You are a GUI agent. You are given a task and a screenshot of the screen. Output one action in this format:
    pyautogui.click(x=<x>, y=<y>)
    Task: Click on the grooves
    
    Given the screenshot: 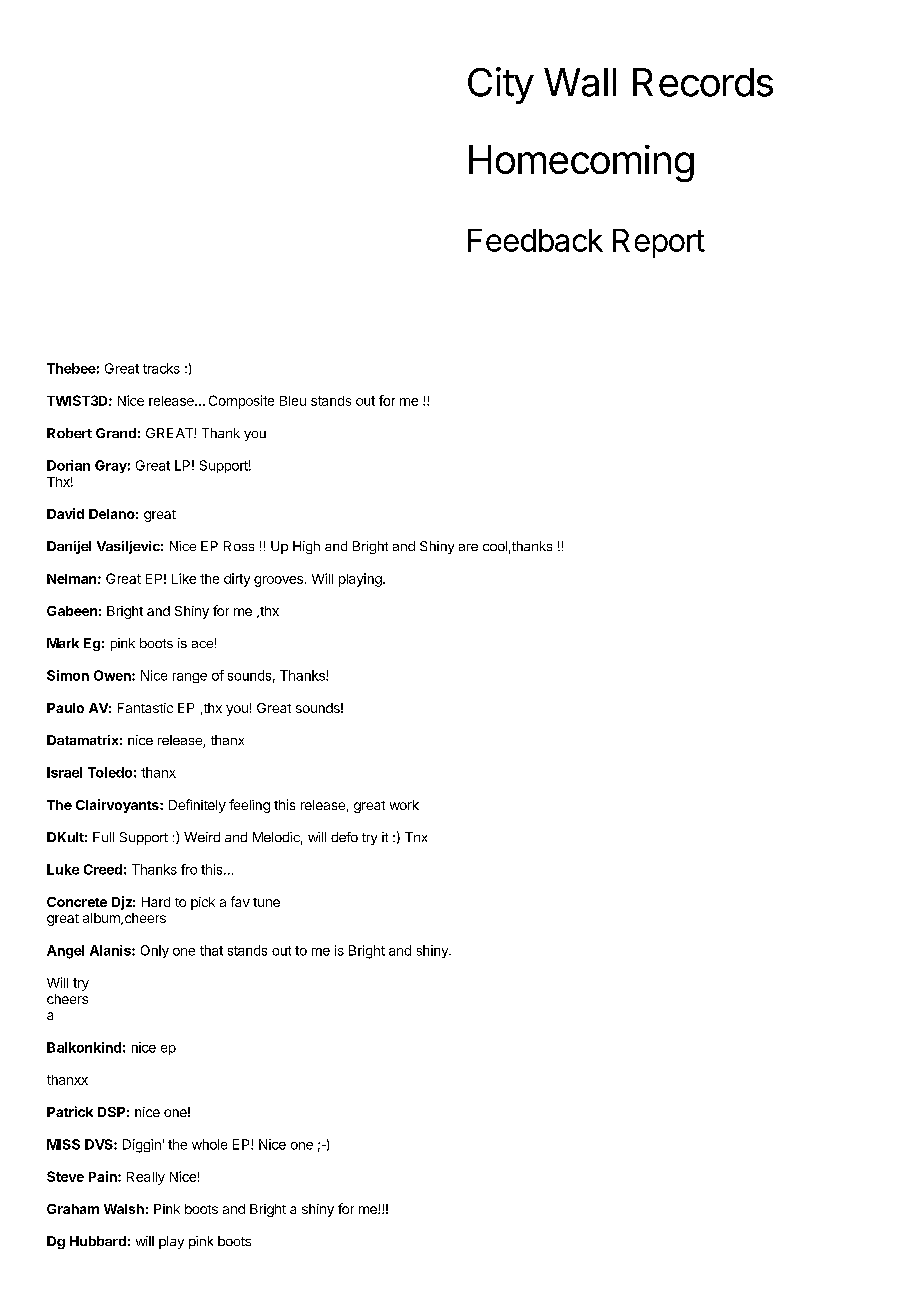 What is the action you would take?
    pyautogui.click(x=280, y=581)
